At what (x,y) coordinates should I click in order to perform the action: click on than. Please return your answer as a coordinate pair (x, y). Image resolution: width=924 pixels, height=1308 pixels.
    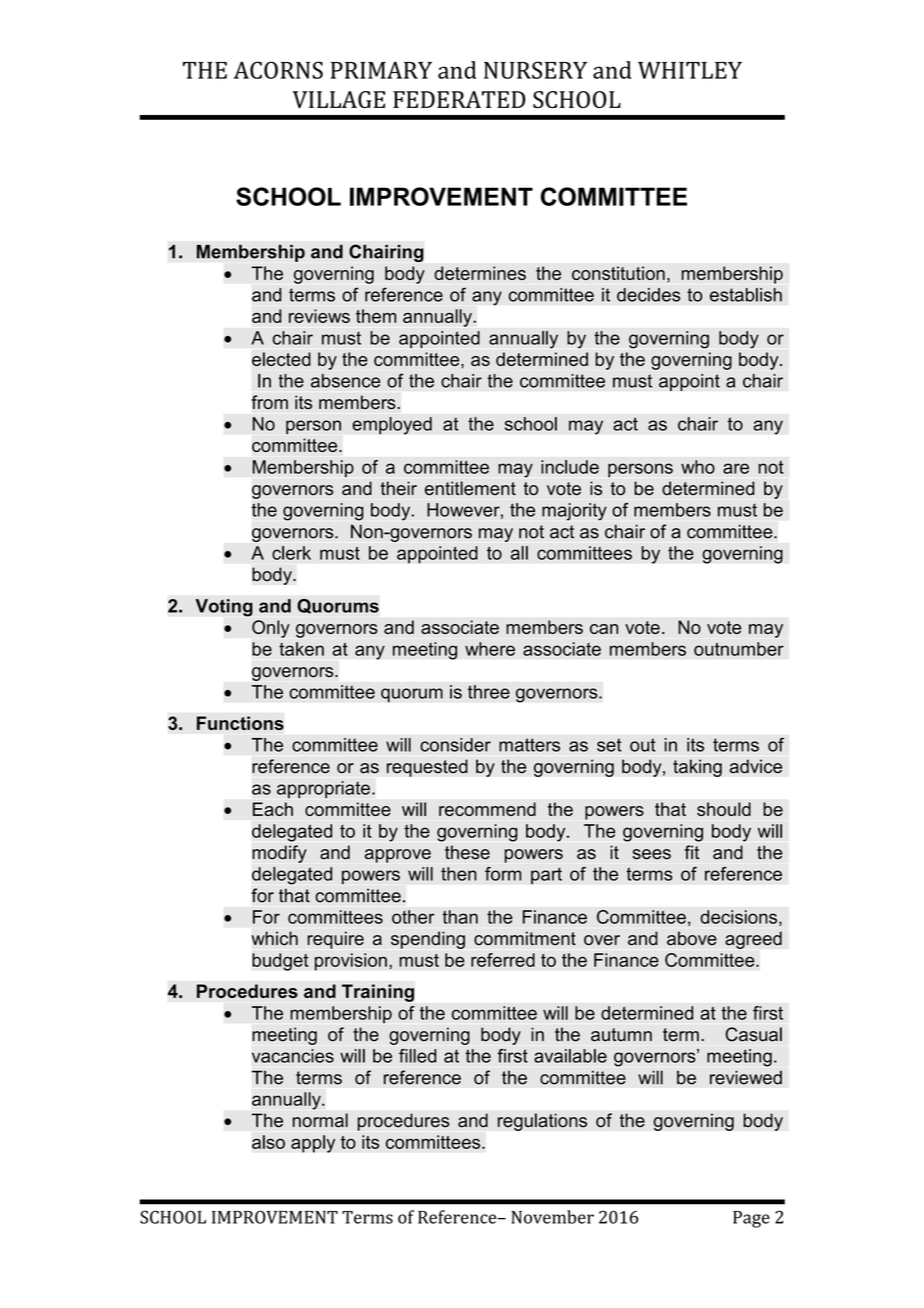
    Looking at the image, I should click on (460, 917).
